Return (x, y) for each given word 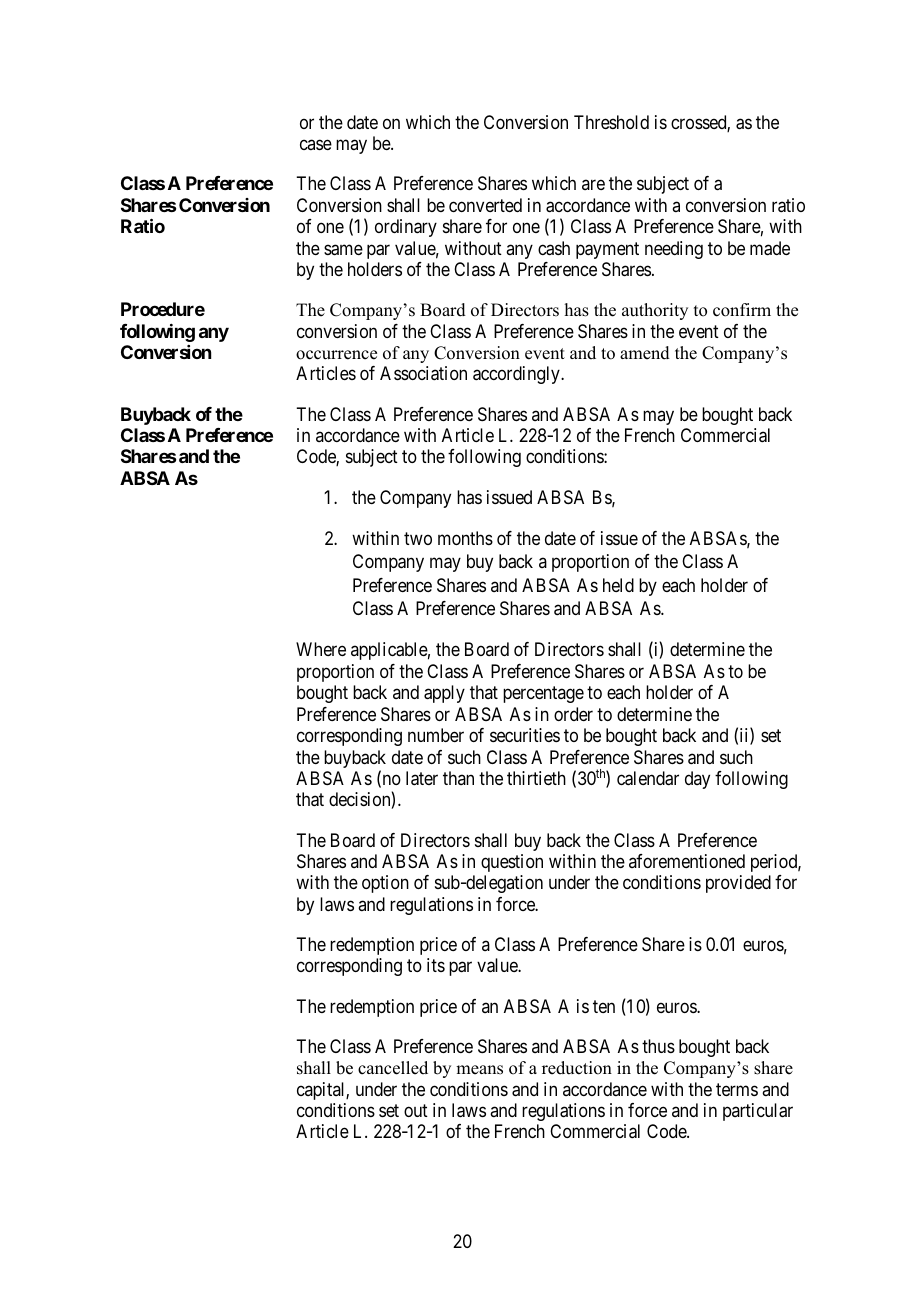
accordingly (517, 375)
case (316, 145)
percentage (543, 695)
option (385, 884)
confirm (742, 310)
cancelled (393, 1068)
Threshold (611, 122)
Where (321, 649)
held (618, 585)
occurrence (336, 355)
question (512, 863)
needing (674, 250)
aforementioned (687, 861)
